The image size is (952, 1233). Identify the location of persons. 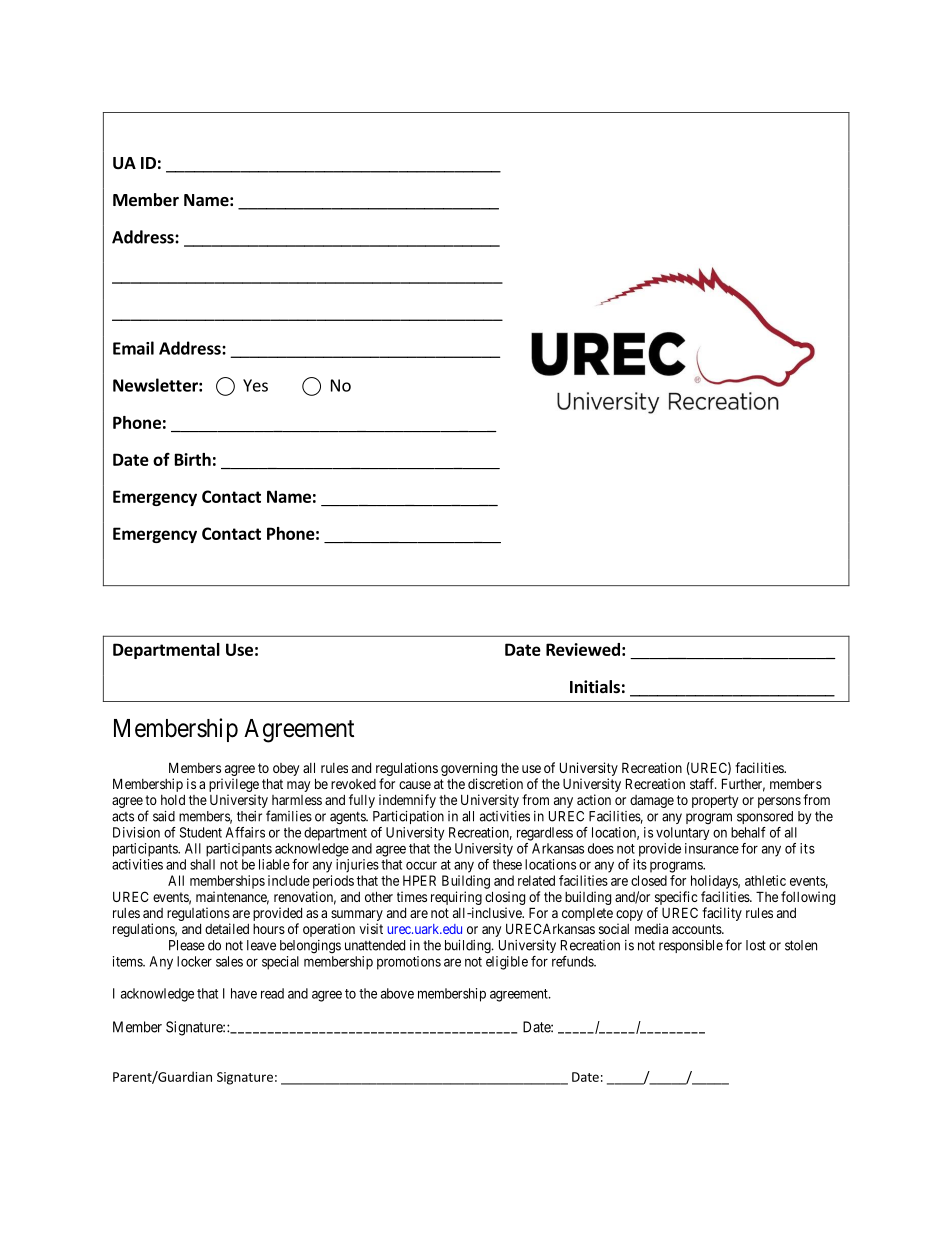
(779, 802).
